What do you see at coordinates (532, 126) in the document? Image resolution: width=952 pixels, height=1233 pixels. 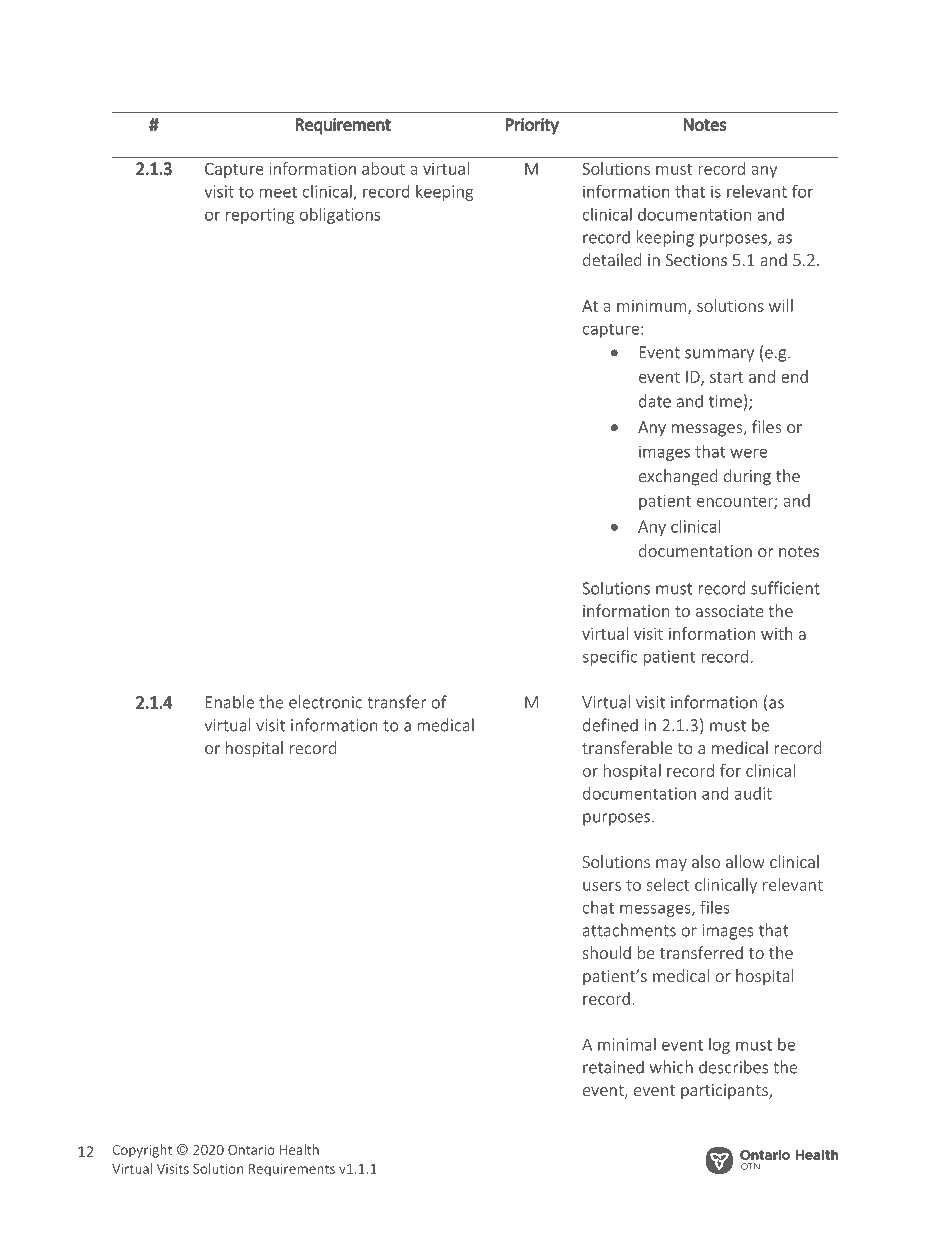 I see `Priority` at bounding box center [532, 126].
